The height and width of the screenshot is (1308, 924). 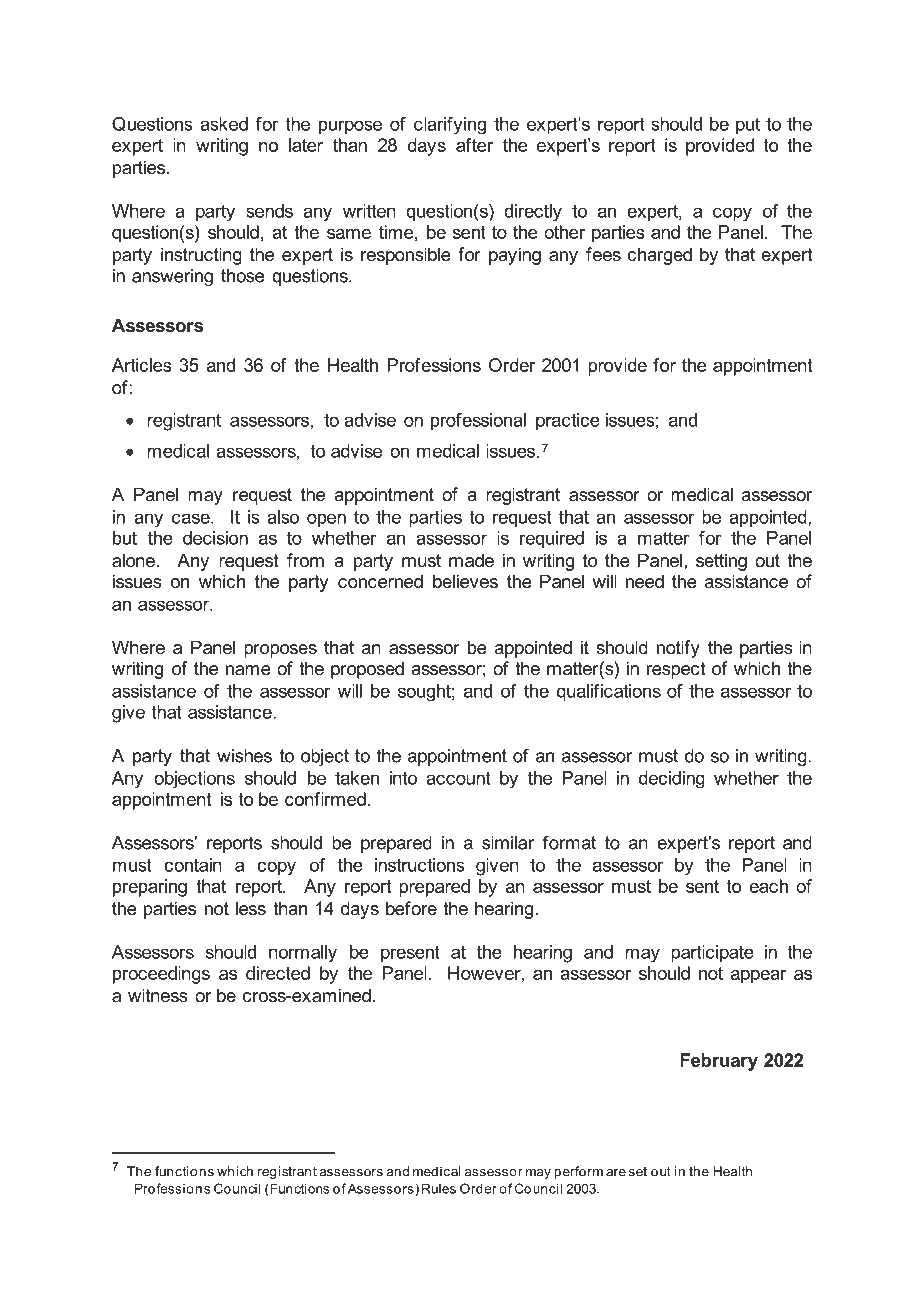 I want to click on February, so click(x=719, y=1062).
